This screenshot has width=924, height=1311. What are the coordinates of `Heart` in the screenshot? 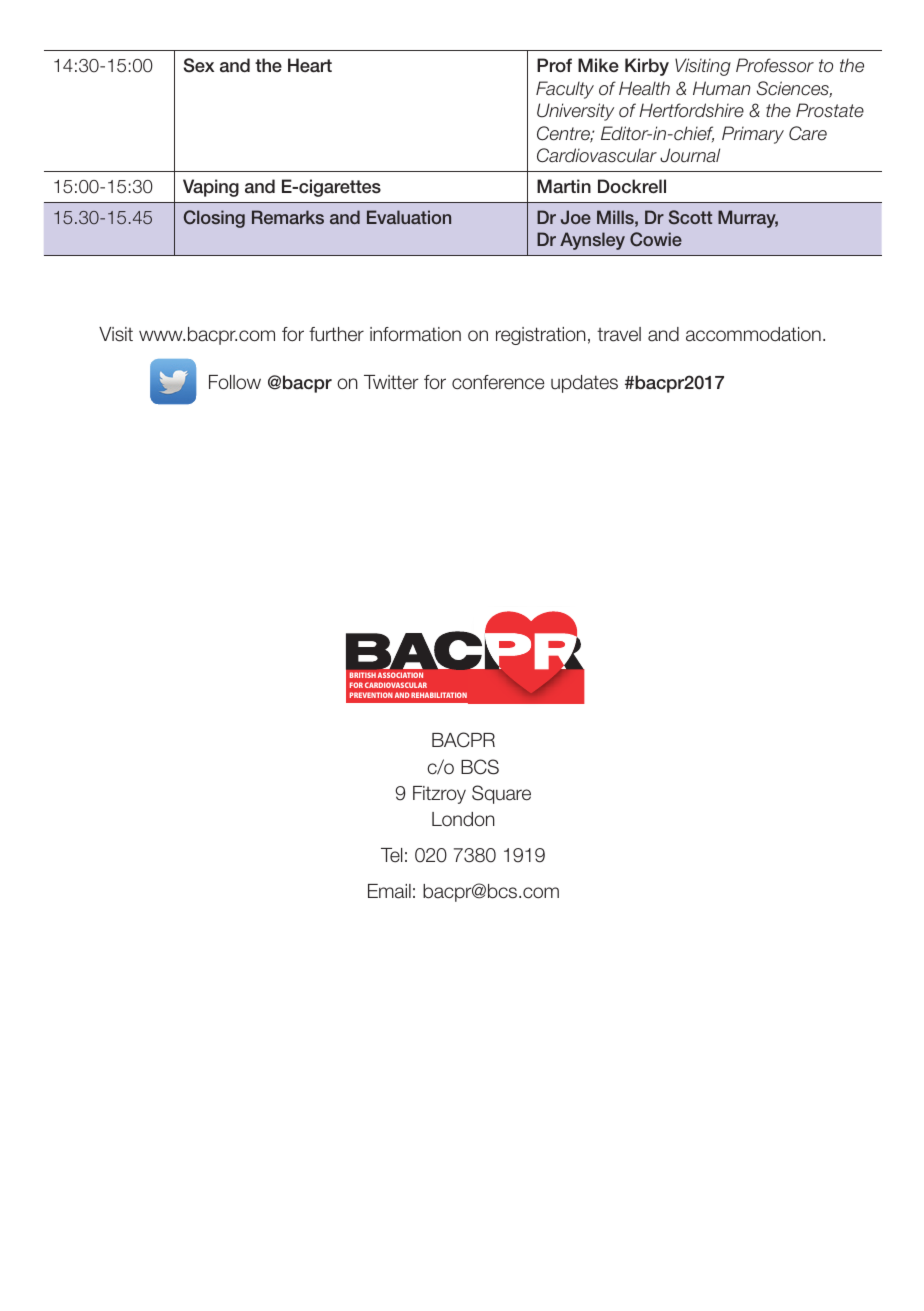 It's located at (310, 65).
